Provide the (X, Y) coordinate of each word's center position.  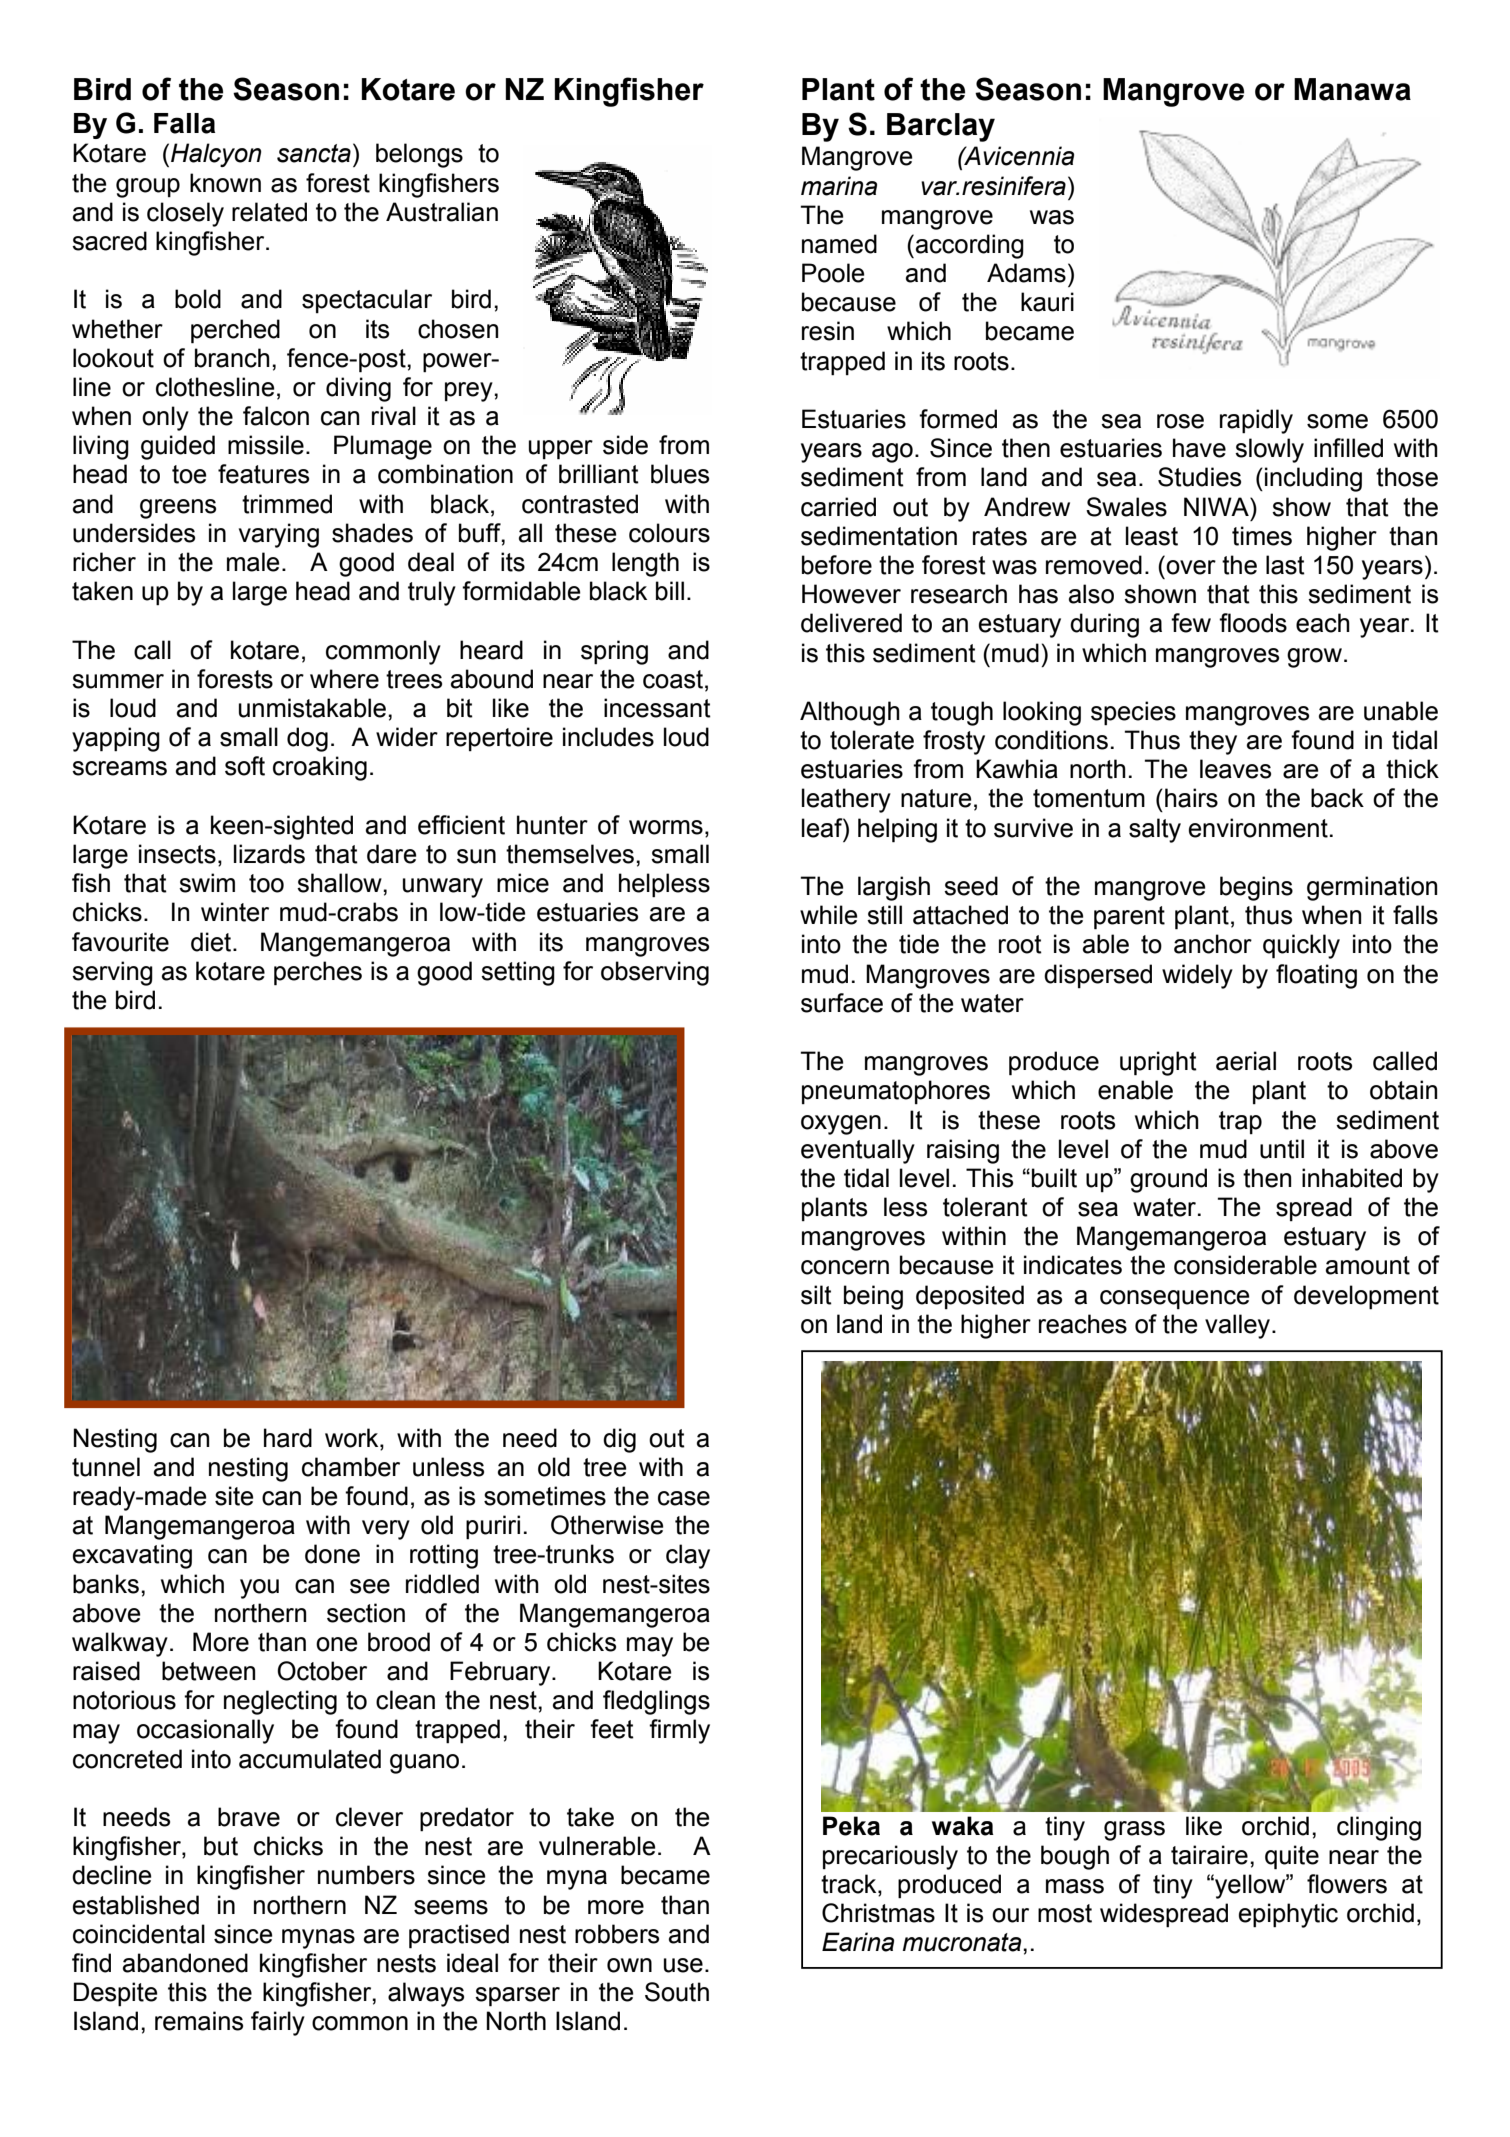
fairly (278, 2023)
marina (839, 186)
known (225, 183)
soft (245, 766)
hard (288, 1438)
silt (816, 1295)
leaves (1235, 769)
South (677, 1992)
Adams (1026, 273)
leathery (846, 800)
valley (1239, 1326)
